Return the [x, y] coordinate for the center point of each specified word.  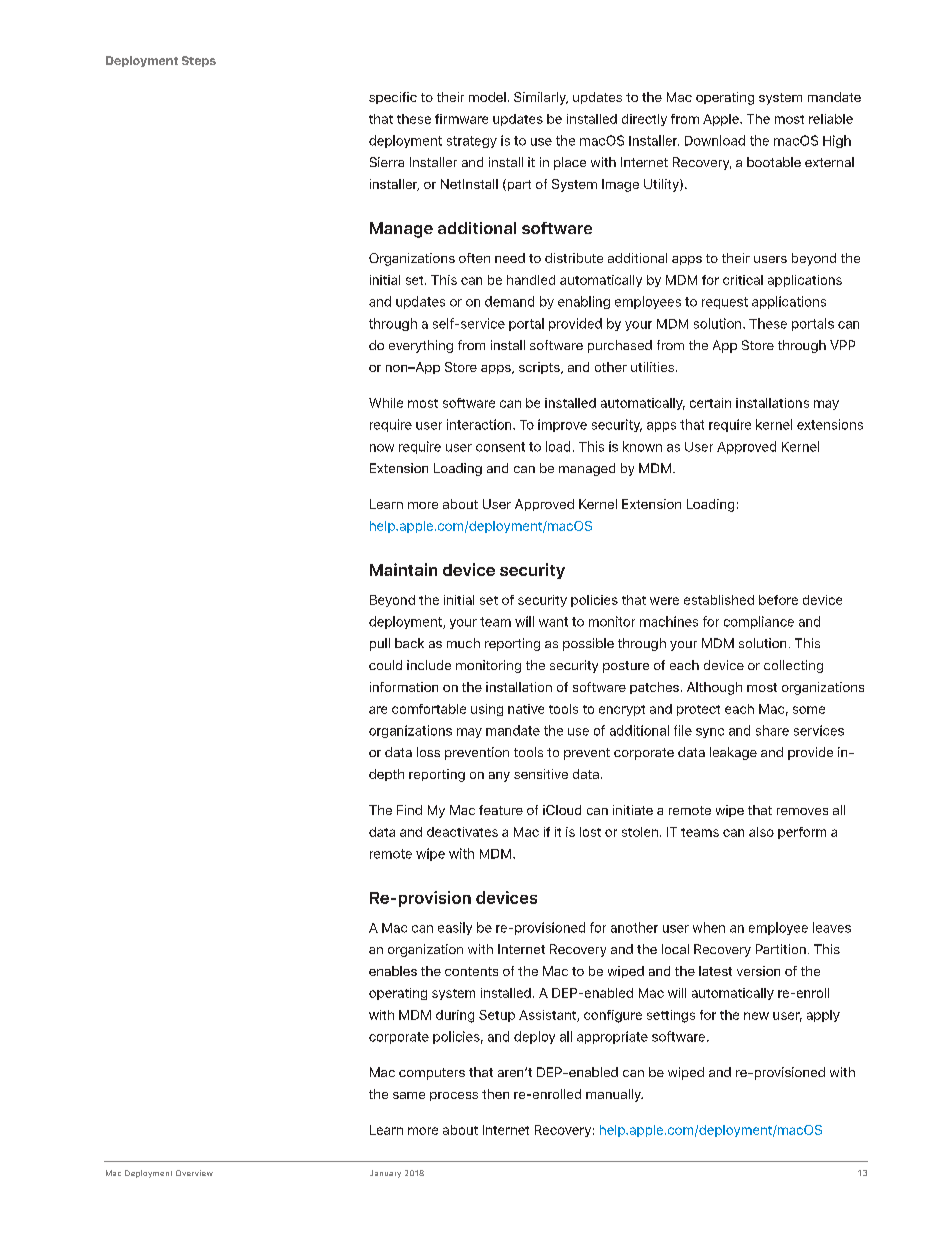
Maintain [403, 569]
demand [509, 301]
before [778, 600]
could [385, 665]
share [772, 730]
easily [455, 928]
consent [500, 447]
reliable [831, 119]
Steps [199, 61]
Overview [194, 1173]
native [526, 709]
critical [743, 280]
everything [421, 346]
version [758, 971]
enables [393, 971]
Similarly [541, 98]
